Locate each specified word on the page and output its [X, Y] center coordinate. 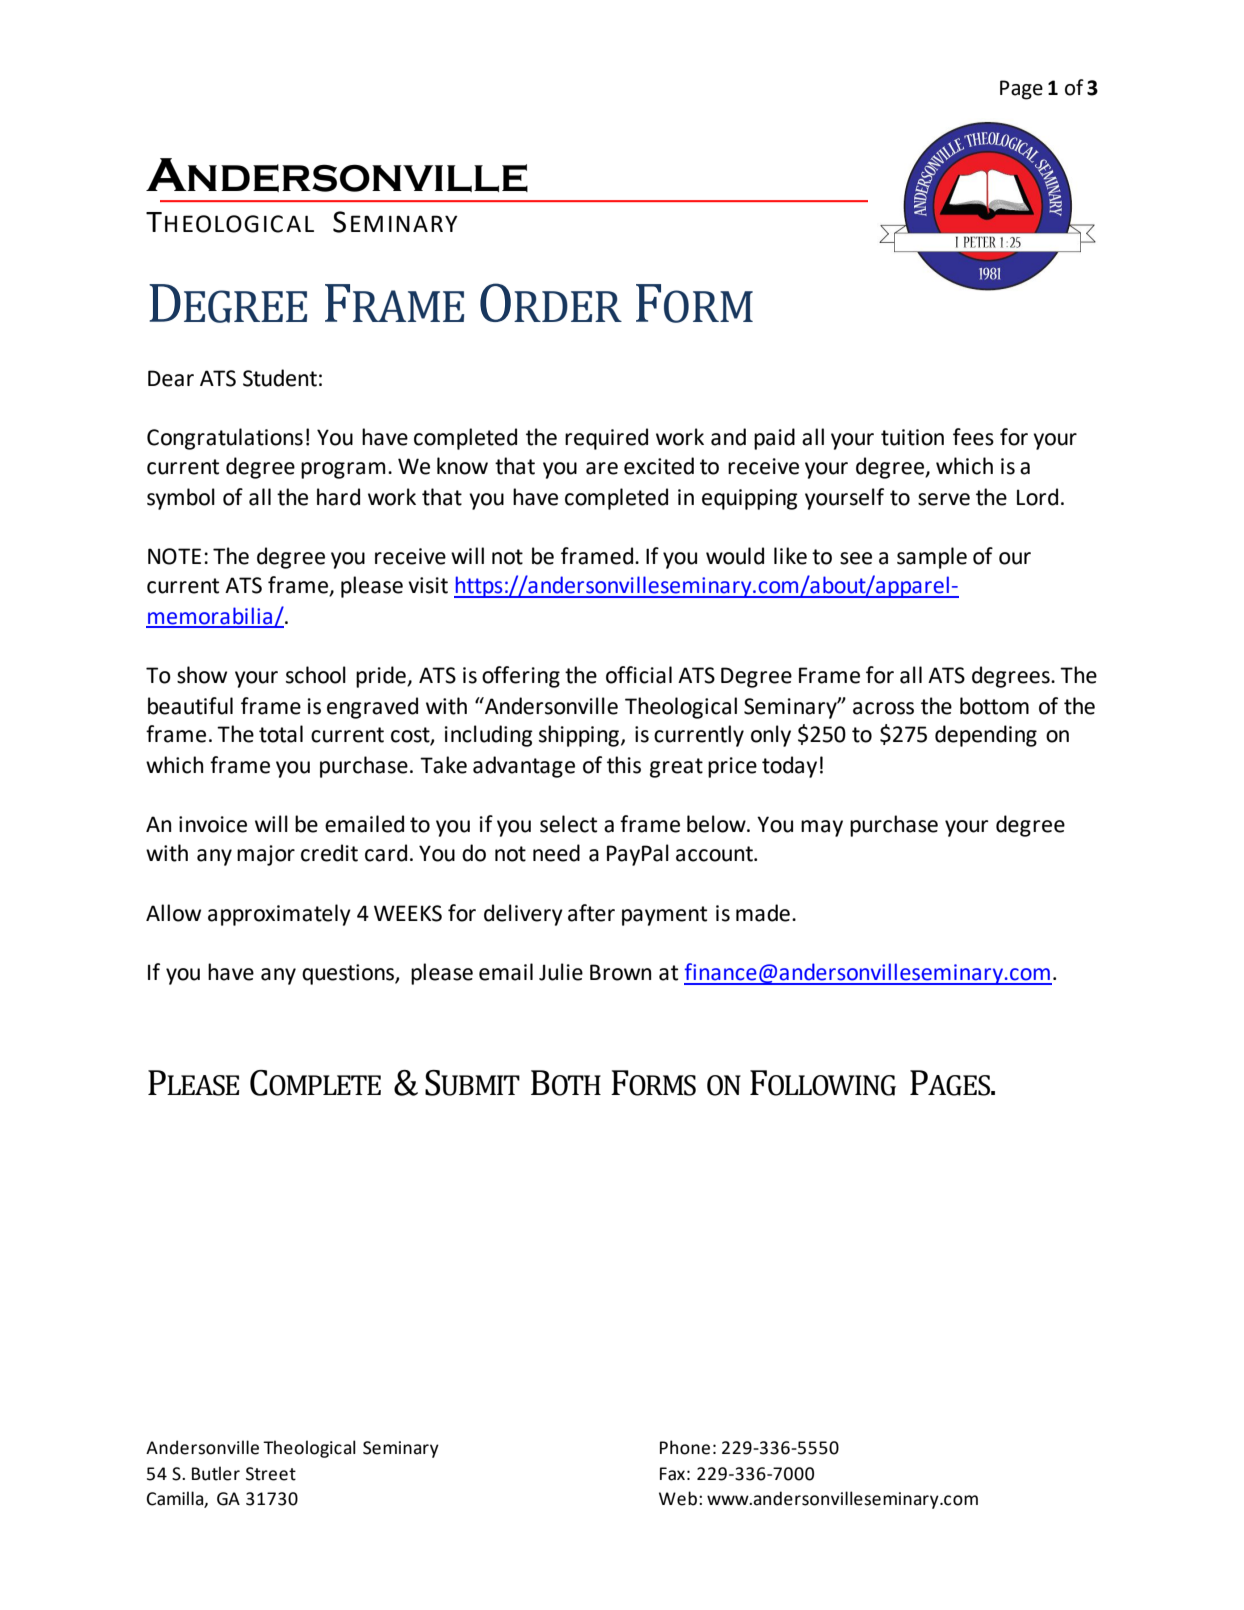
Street [271, 1474]
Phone [685, 1447]
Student [280, 378]
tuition [912, 437]
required [606, 439]
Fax [672, 1474]
